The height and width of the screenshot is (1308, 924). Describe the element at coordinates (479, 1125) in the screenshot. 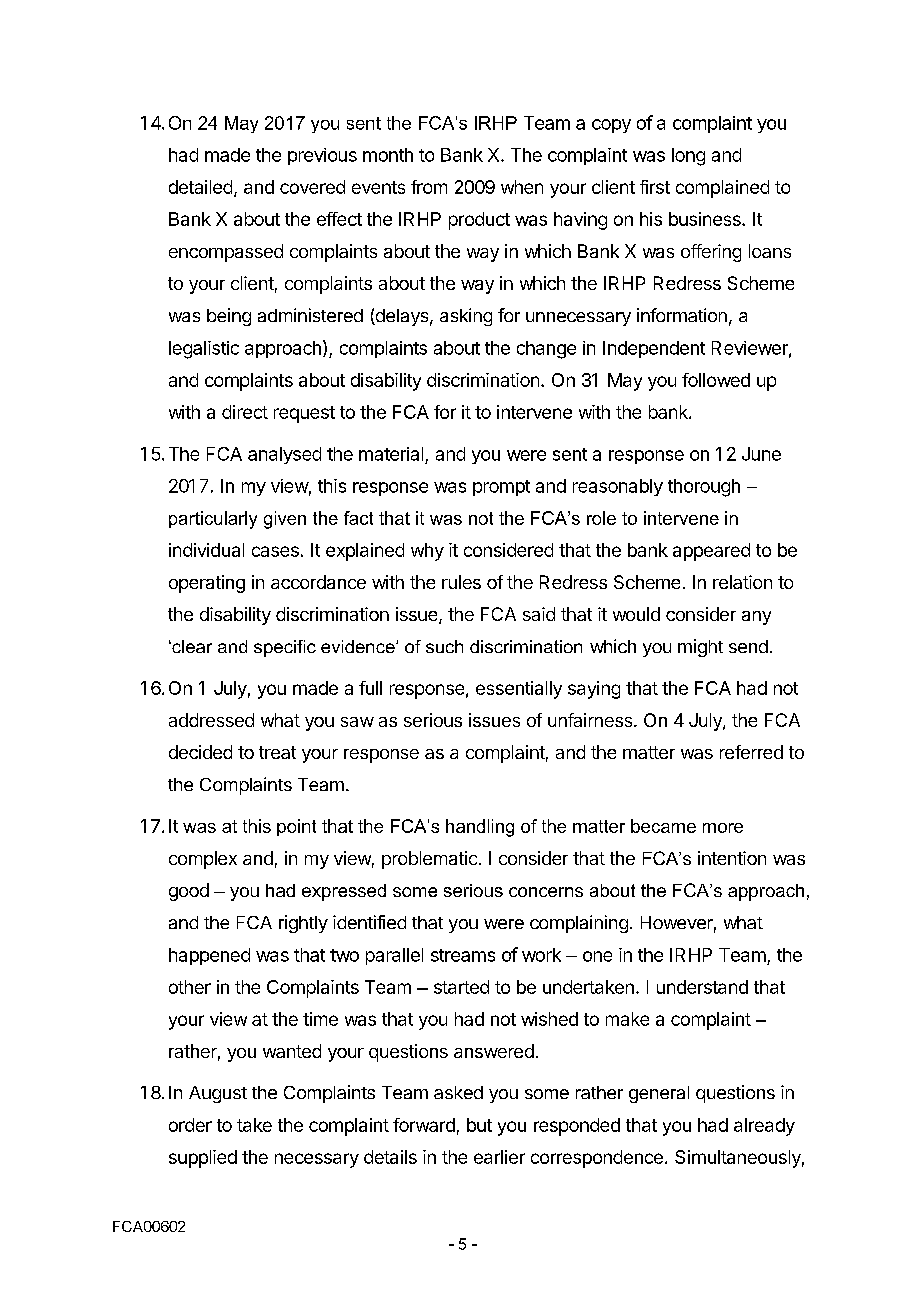

I see `but` at that location.
